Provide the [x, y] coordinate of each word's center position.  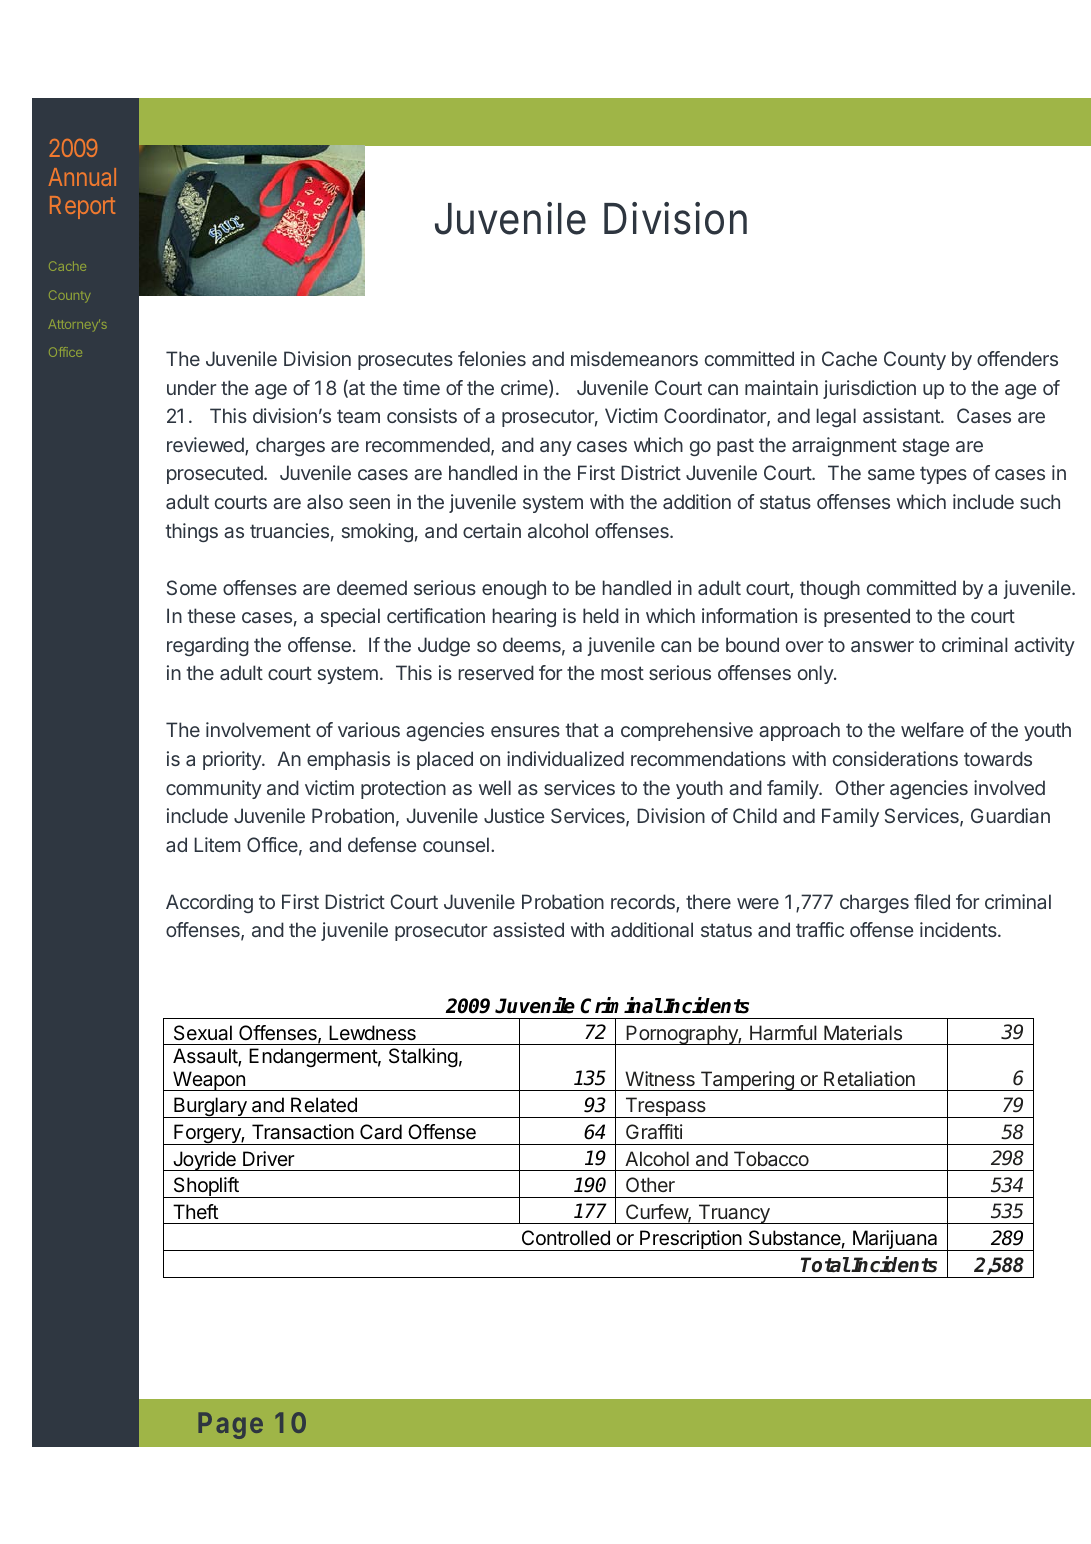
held [601, 615]
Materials [863, 1032]
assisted [528, 929]
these [212, 615]
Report [82, 207]
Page [230, 1425]
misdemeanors [634, 358]
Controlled [566, 1237]
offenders [1017, 358]
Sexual [203, 1033]
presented [867, 617]
